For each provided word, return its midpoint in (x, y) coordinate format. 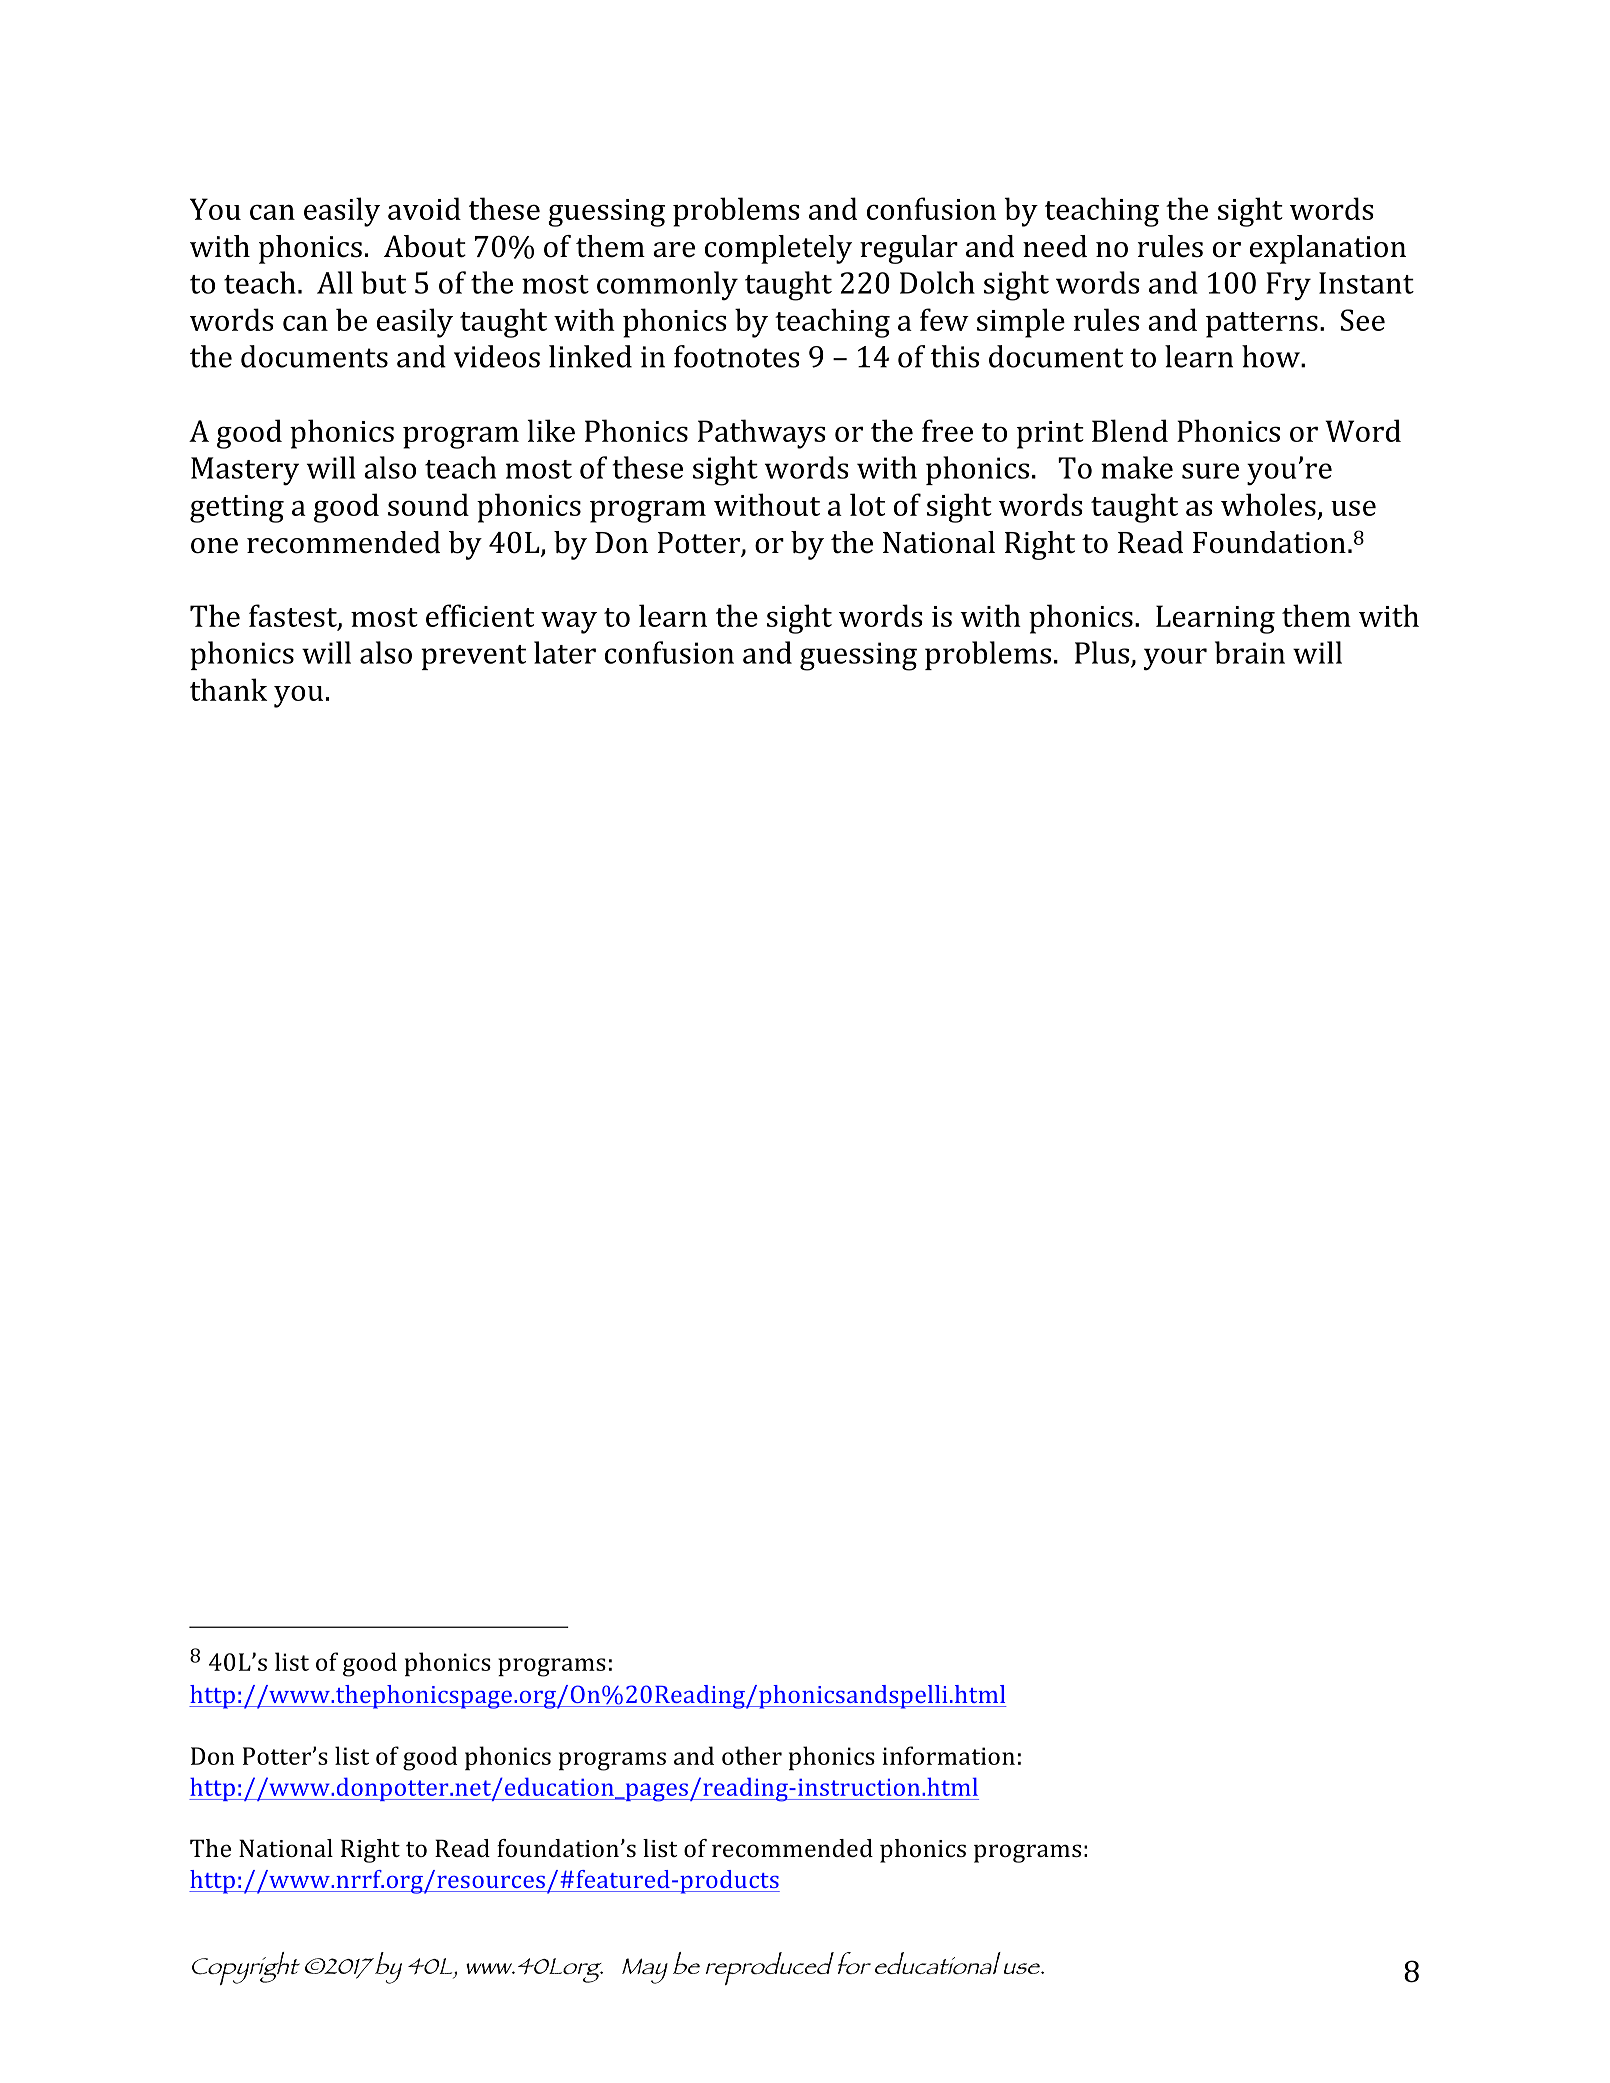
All (335, 282)
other (752, 1755)
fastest (294, 616)
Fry (1288, 286)
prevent (473, 657)
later (565, 652)
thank (228, 689)
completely (778, 249)
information (949, 1755)
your (1175, 659)
